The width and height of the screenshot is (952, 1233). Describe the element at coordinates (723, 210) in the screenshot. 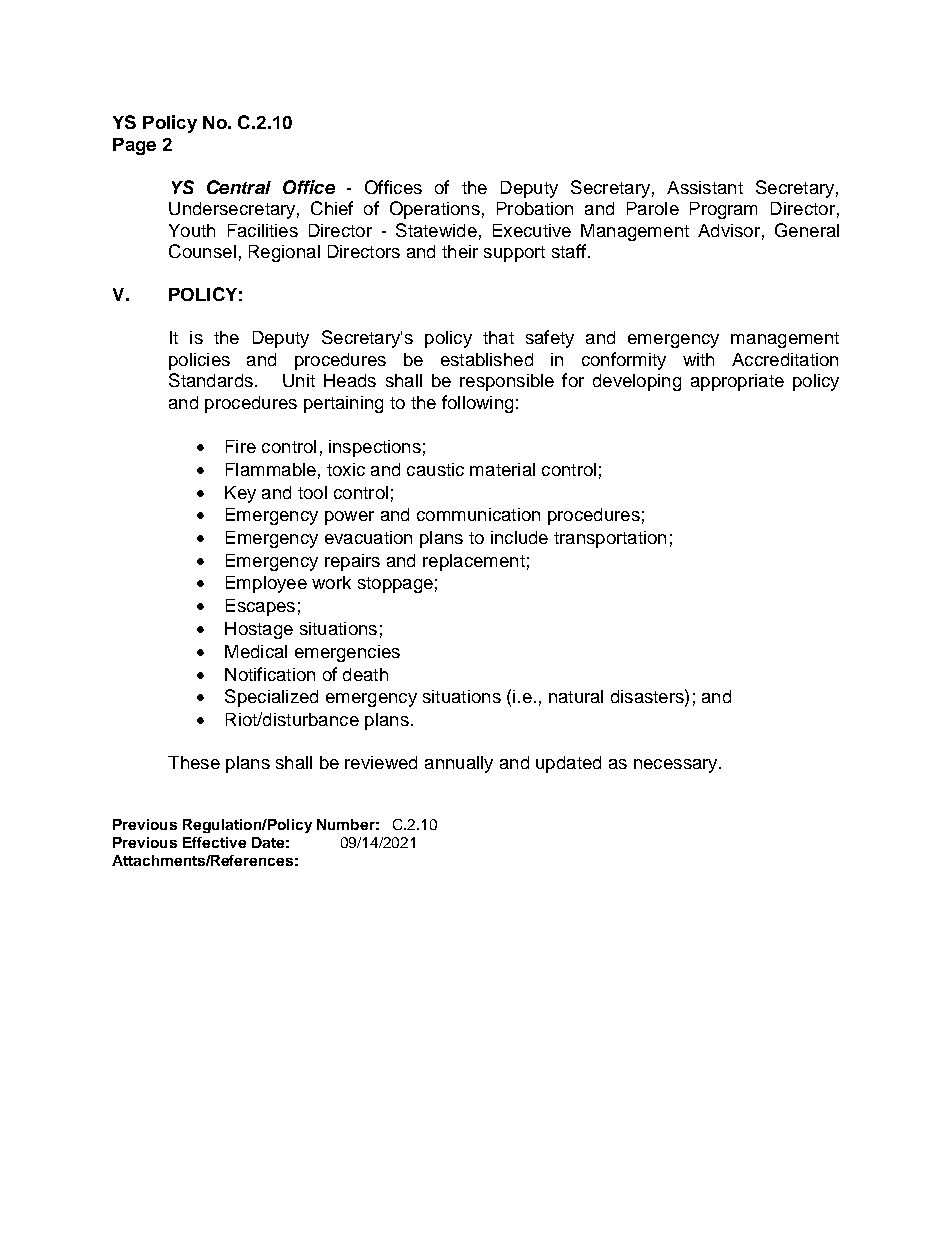

I see `Program` at that location.
